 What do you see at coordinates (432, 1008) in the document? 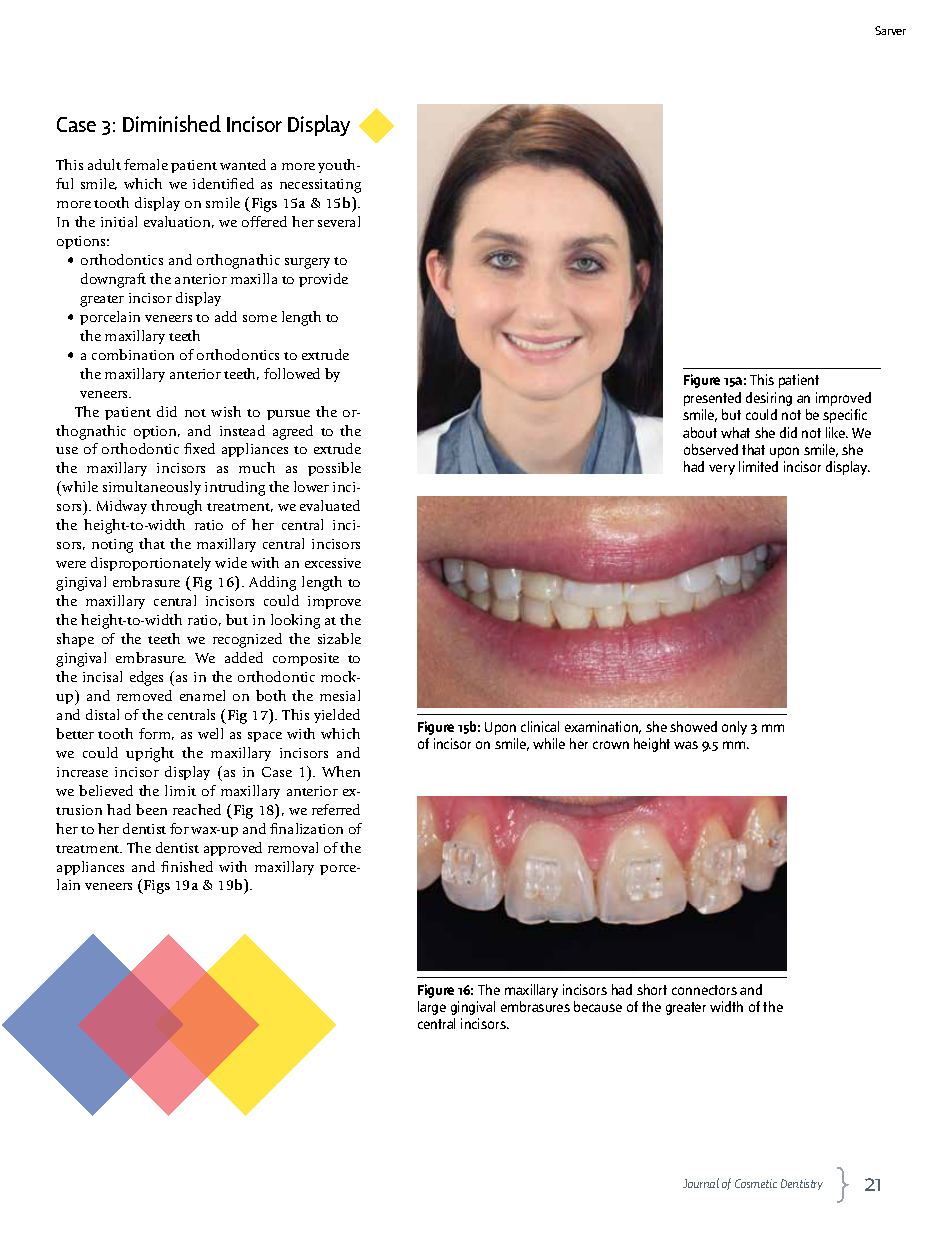
I see `large` at bounding box center [432, 1008].
